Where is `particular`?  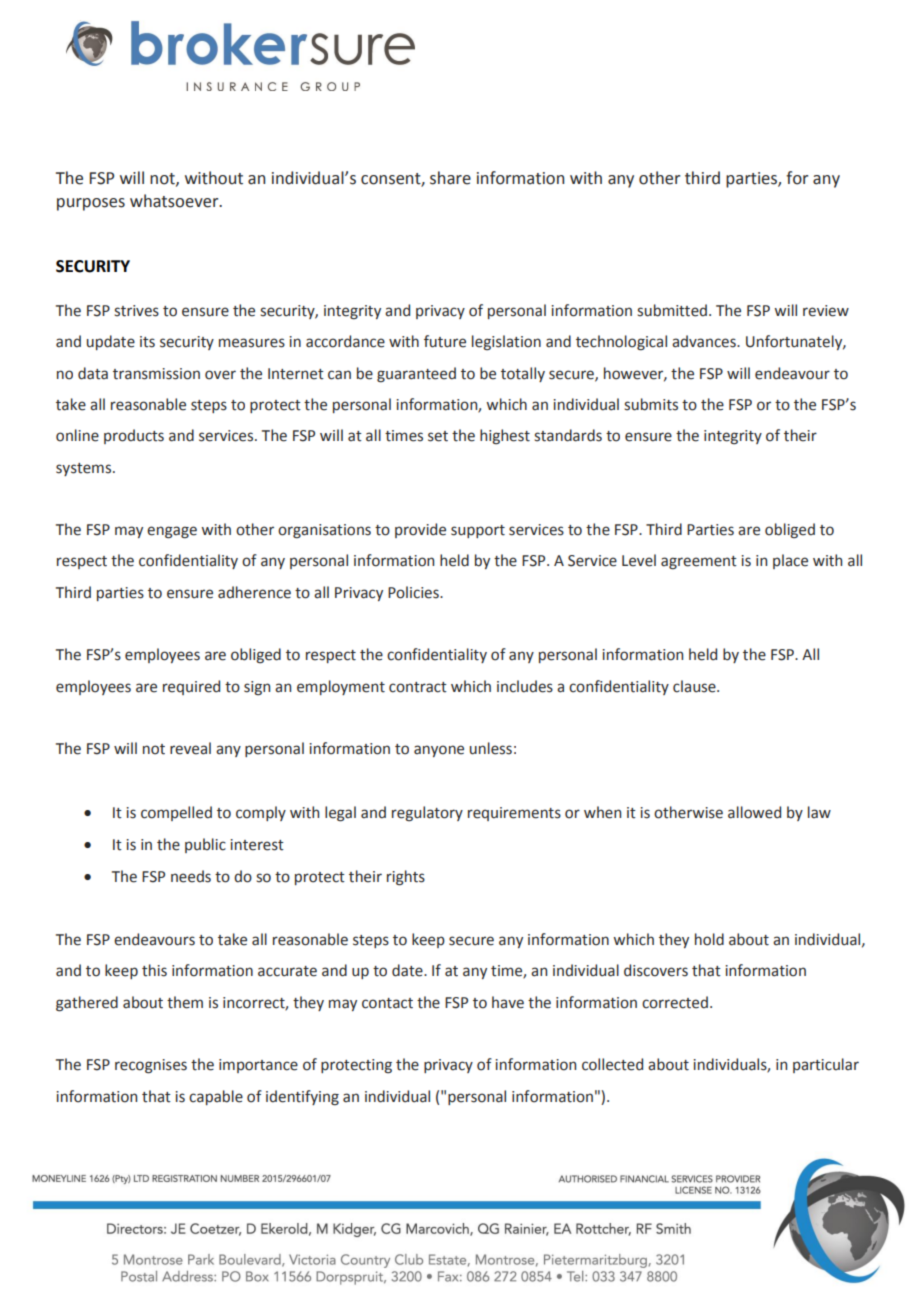 particular is located at coordinates (826, 1065).
